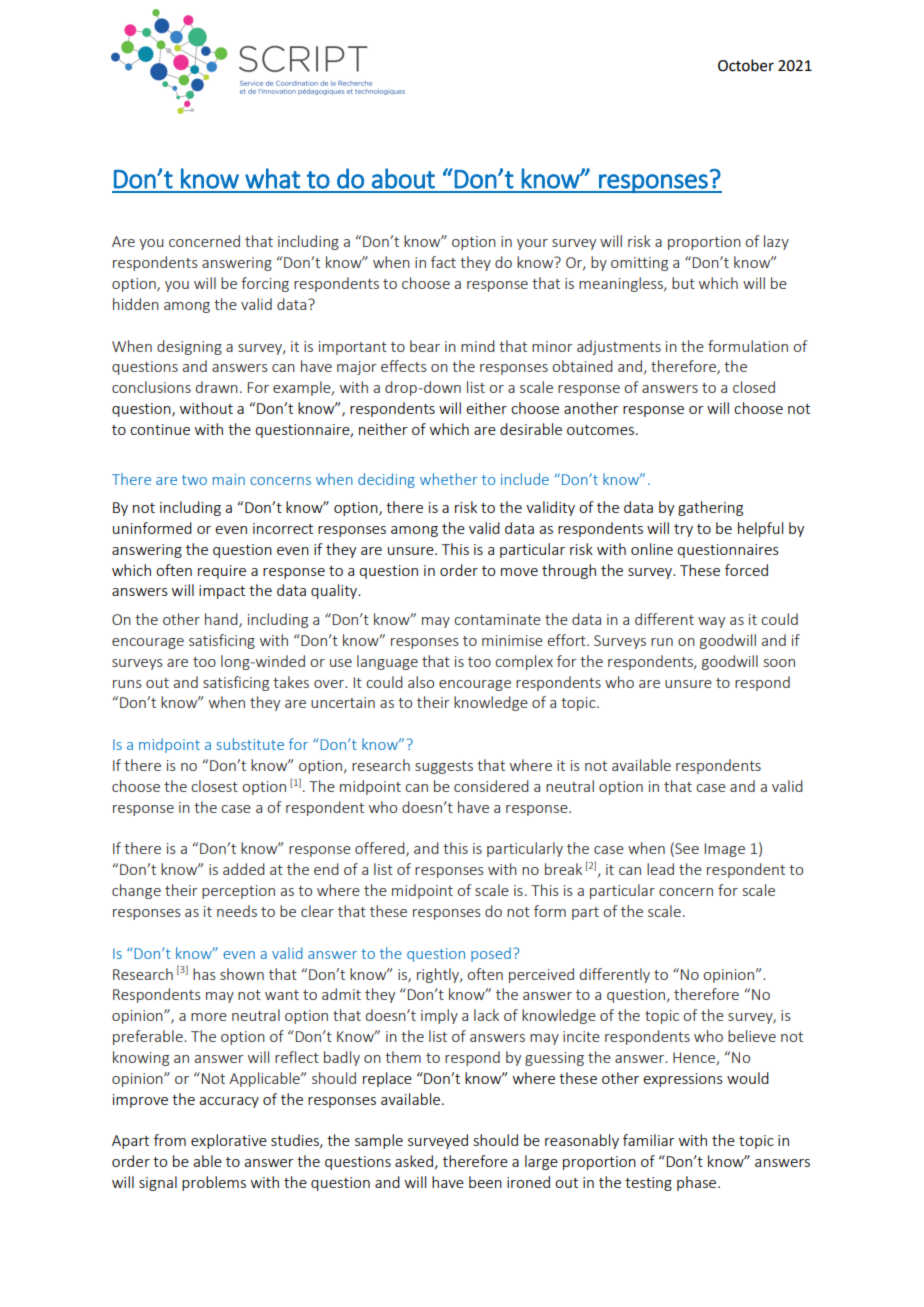 The height and width of the document is (1307, 924). I want to click on October, so click(746, 65).
